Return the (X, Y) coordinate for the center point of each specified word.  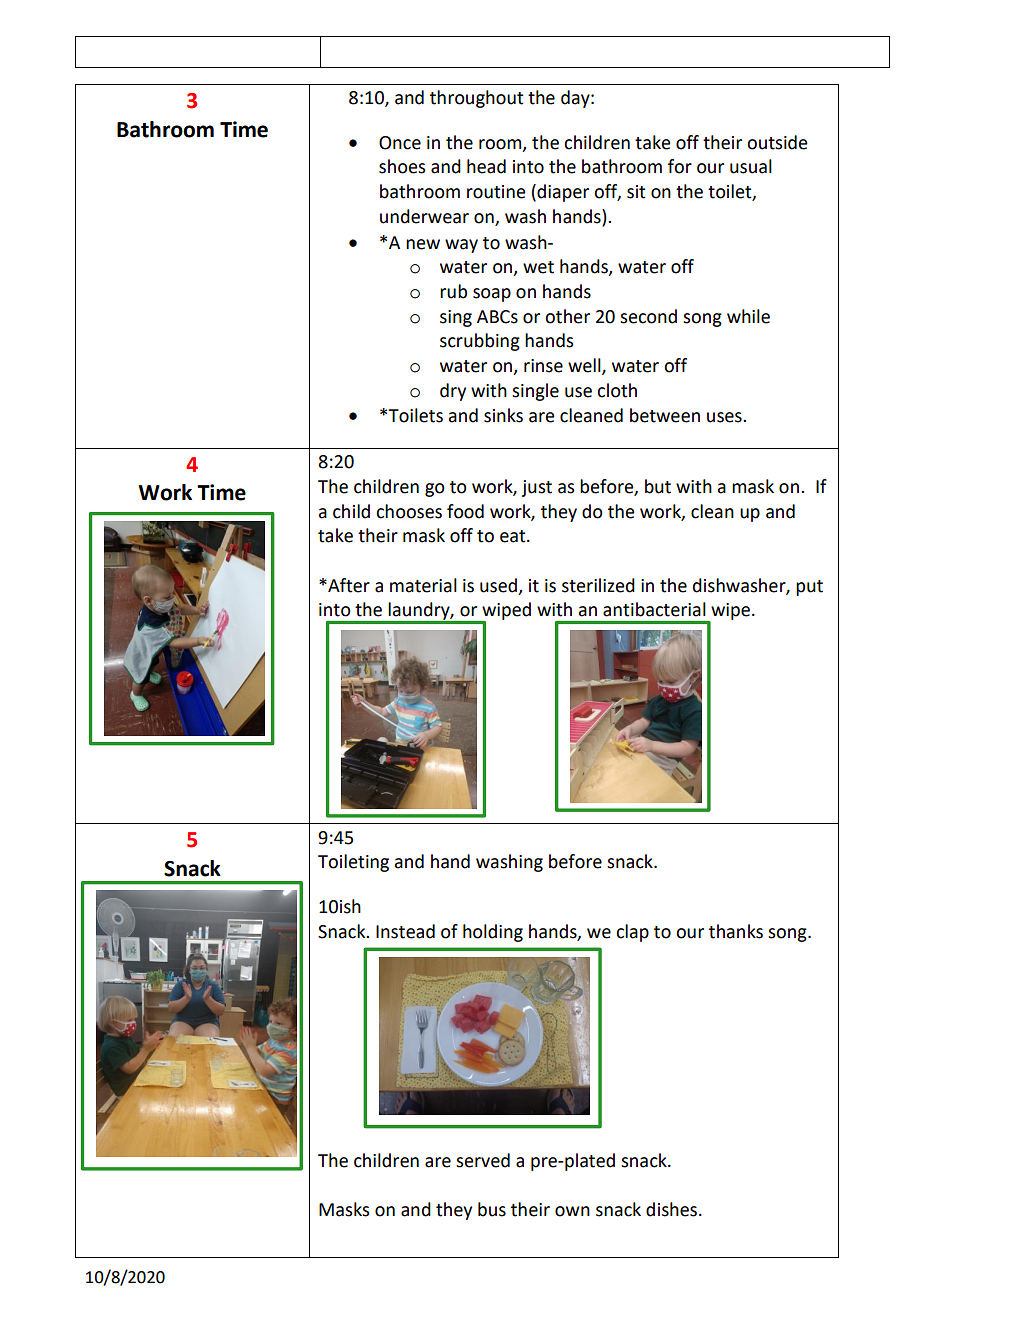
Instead (405, 931)
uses (725, 417)
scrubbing (480, 342)
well (585, 366)
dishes (671, 1209)
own (572, 1211)
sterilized (598, 585)
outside (777, 142)
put (809, 588)
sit (636, 192)
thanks (736, 931)
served (483, 1160)
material (423, 585)
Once (400, 143)
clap (632, 933)
